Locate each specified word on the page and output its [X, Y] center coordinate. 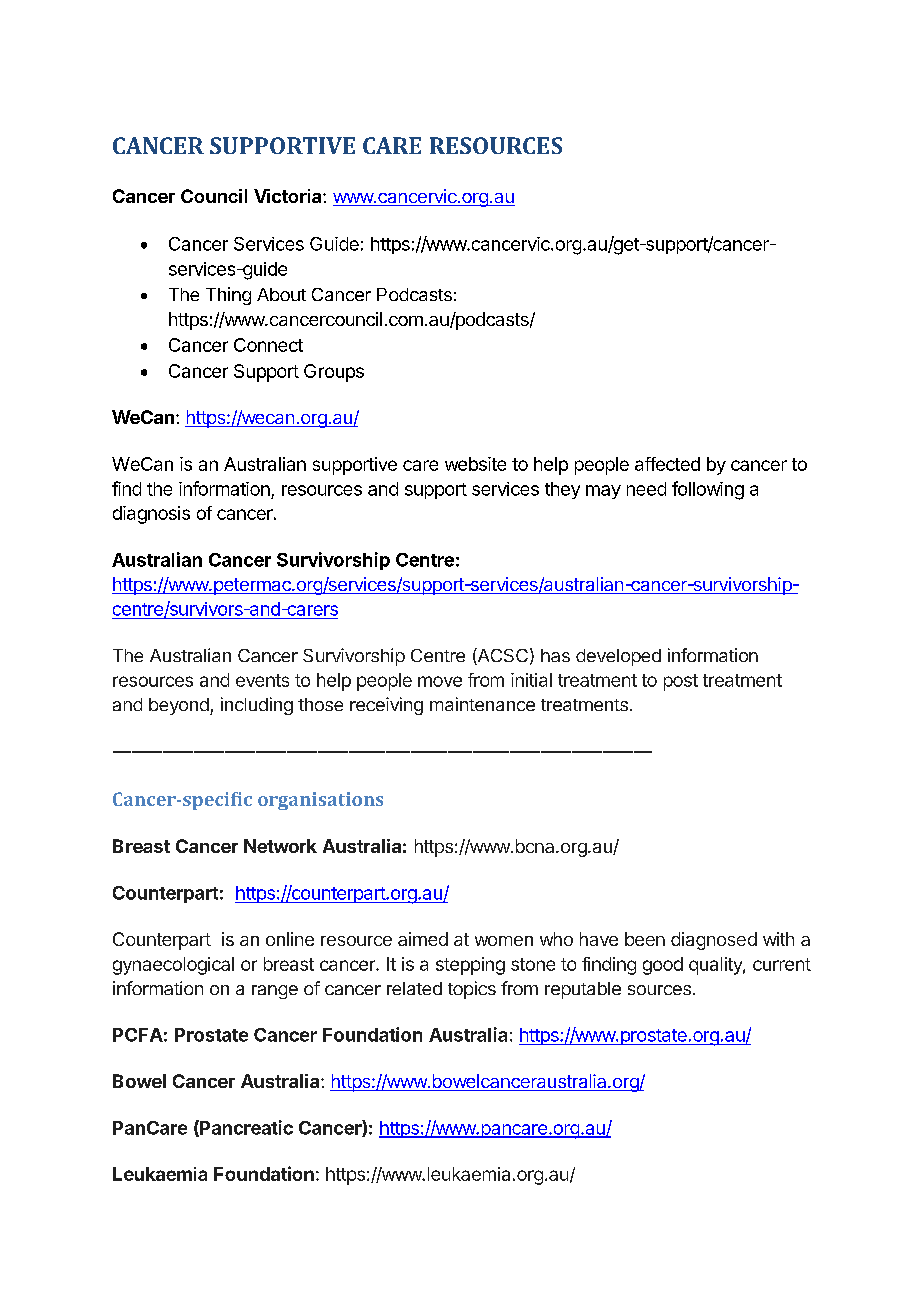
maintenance [482, 704]
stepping [470, 966]
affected [667, 464]
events [262, 680]
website [475, 464]
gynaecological [173, 966]
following [708, 490]
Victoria [289, 196]
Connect [268, 345]
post [681, 682]
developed [618, 657]
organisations [320, 801]
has [555, 655]
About [281, 294]
